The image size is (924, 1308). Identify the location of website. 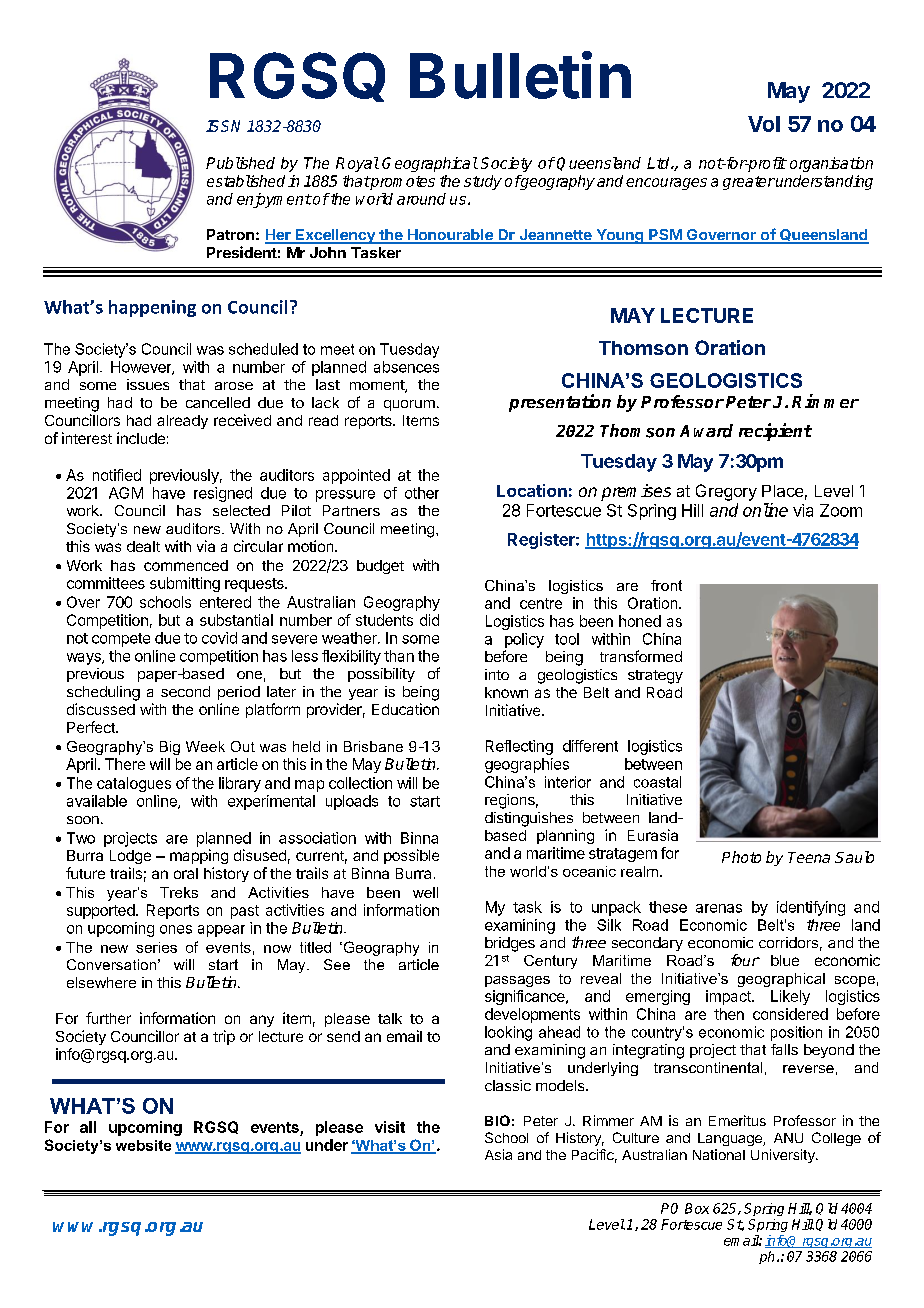
(143, 1145).
